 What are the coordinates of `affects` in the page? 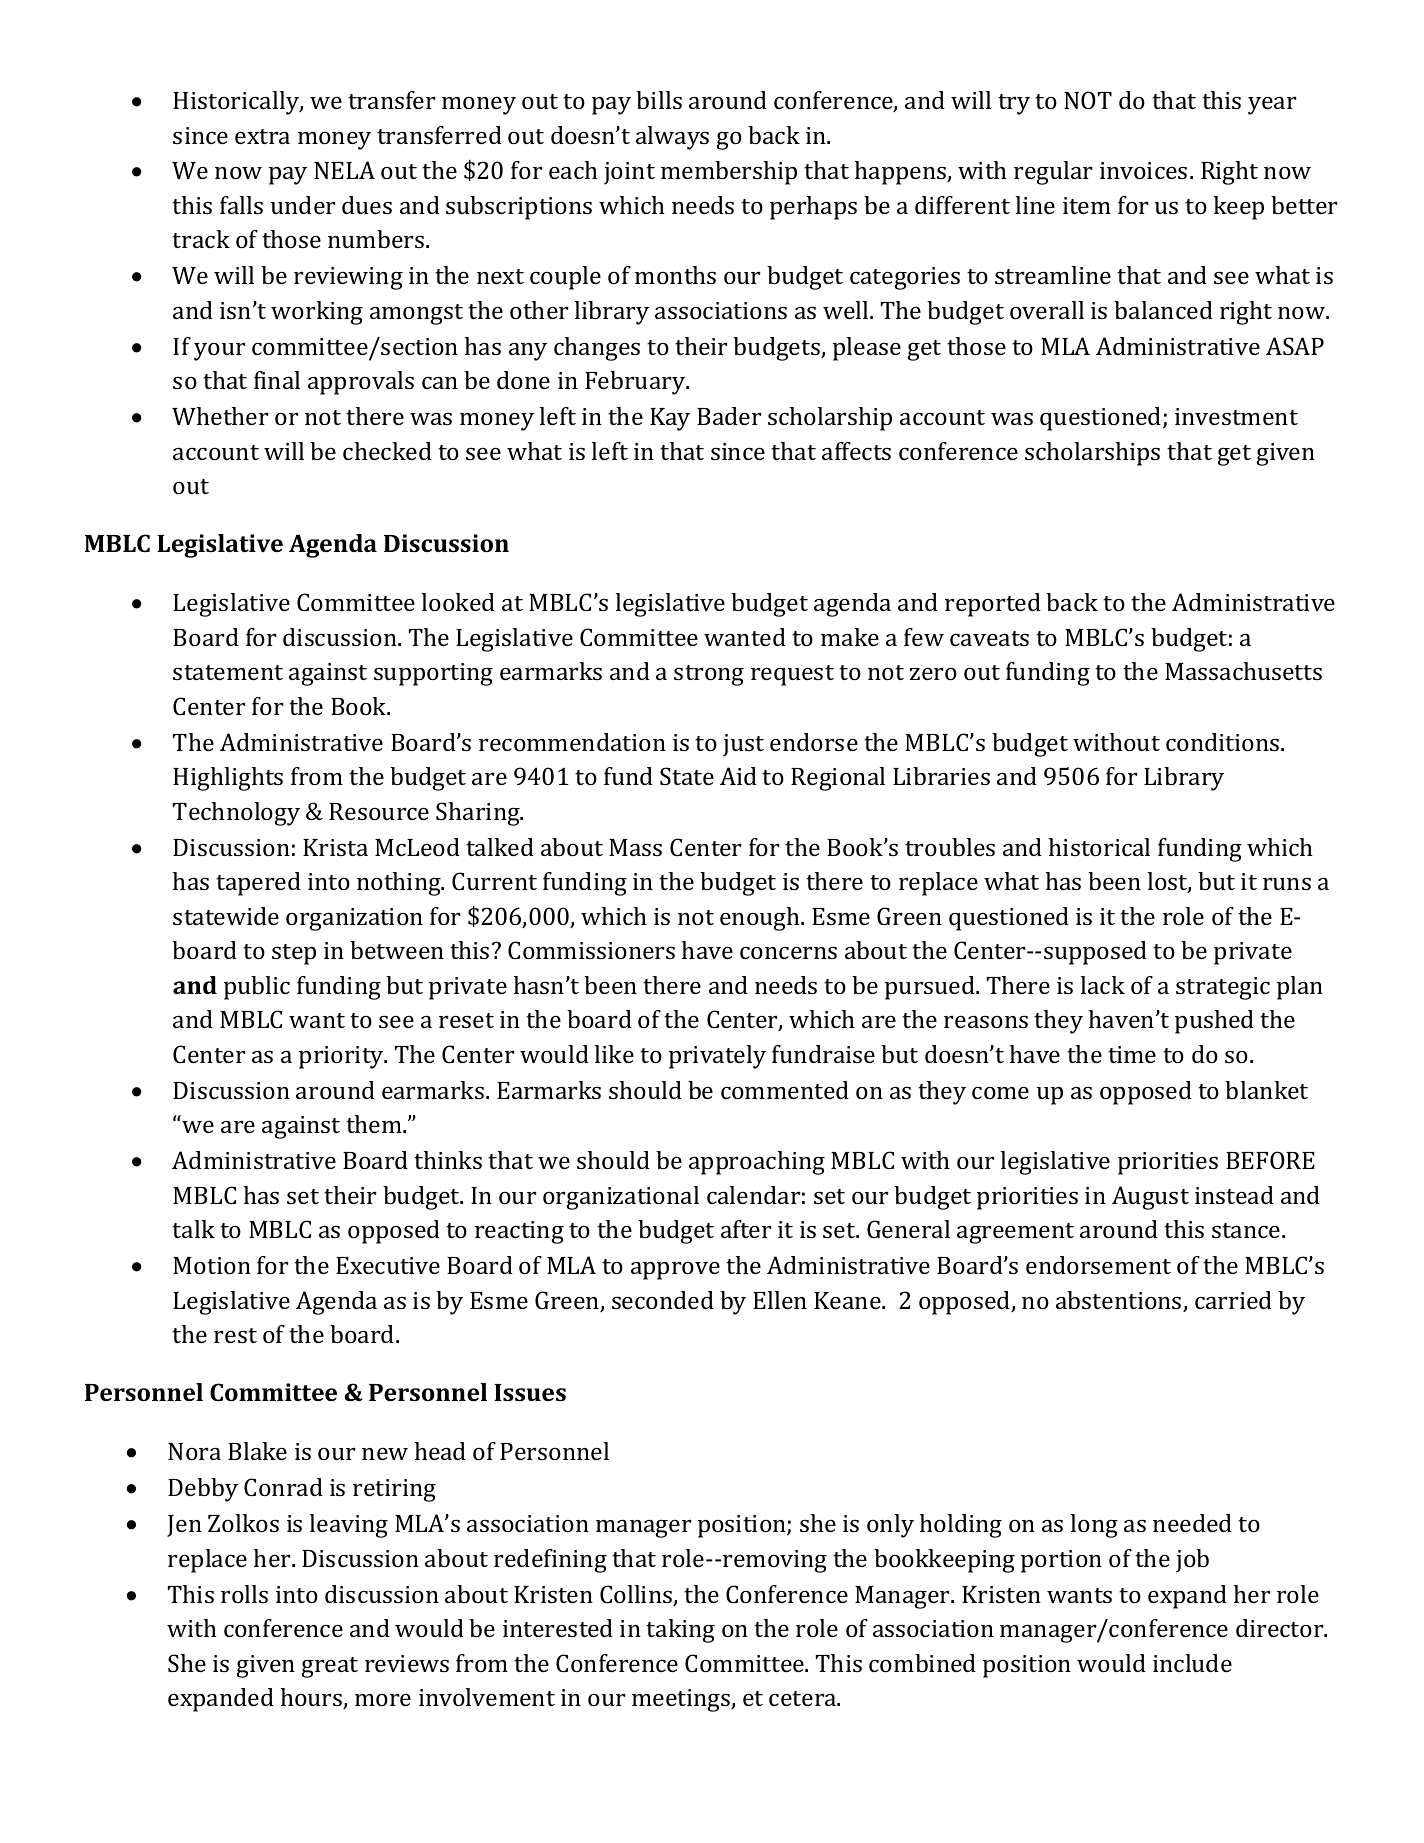 It's located at (856, 451).
